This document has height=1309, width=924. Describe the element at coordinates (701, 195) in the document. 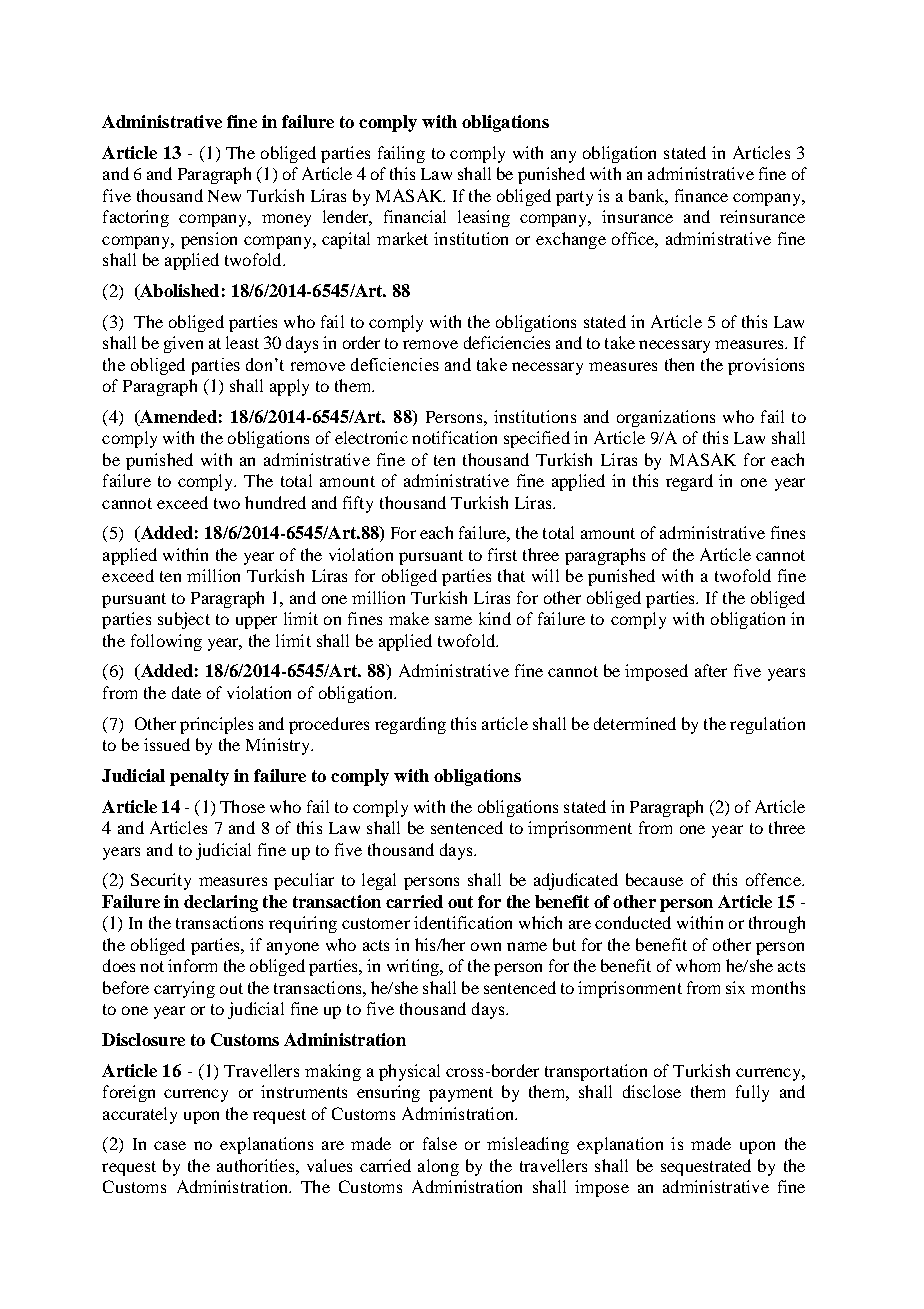

I see `finance` at that location.
